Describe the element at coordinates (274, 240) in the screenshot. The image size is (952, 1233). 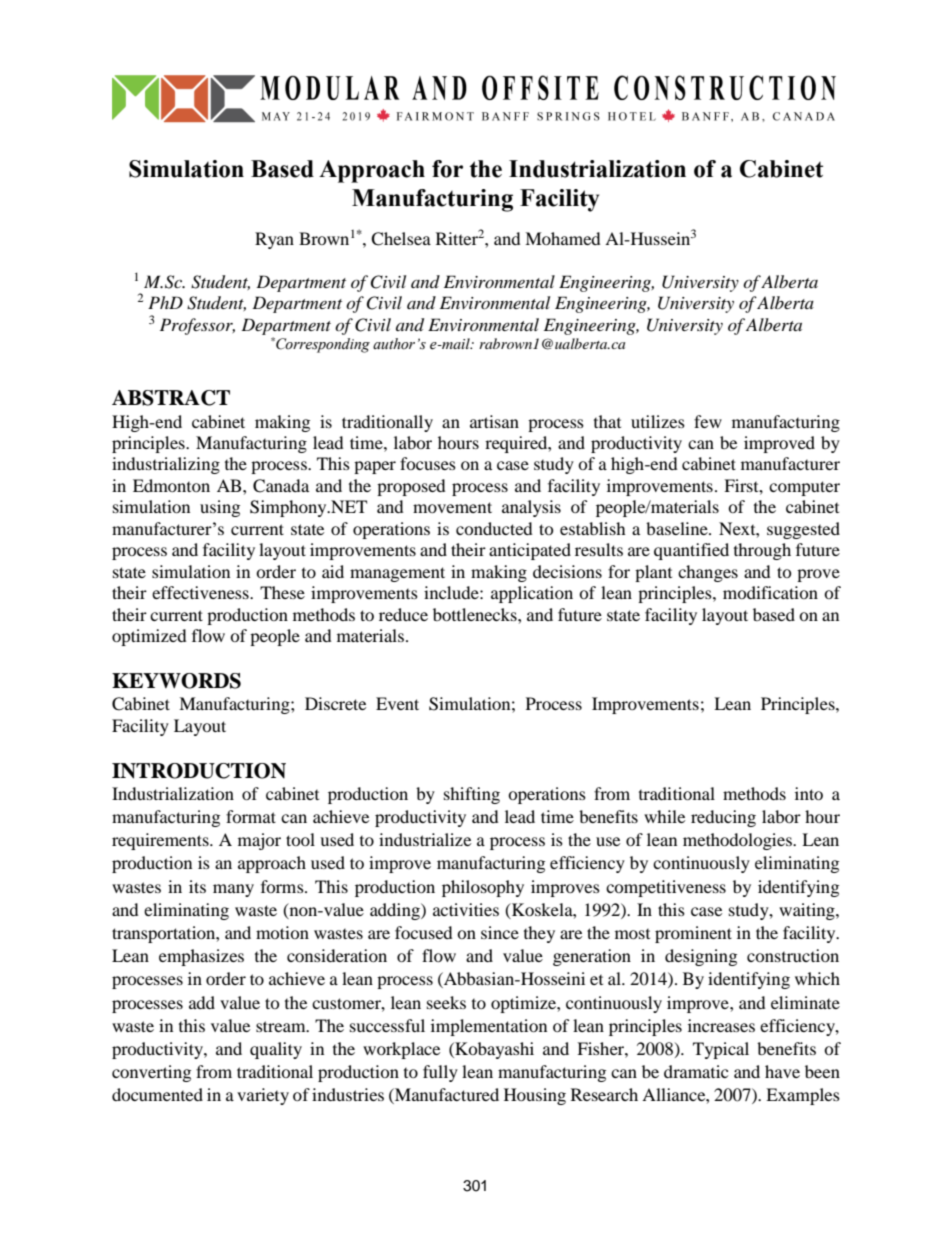
I see `Ryan` at that location.
